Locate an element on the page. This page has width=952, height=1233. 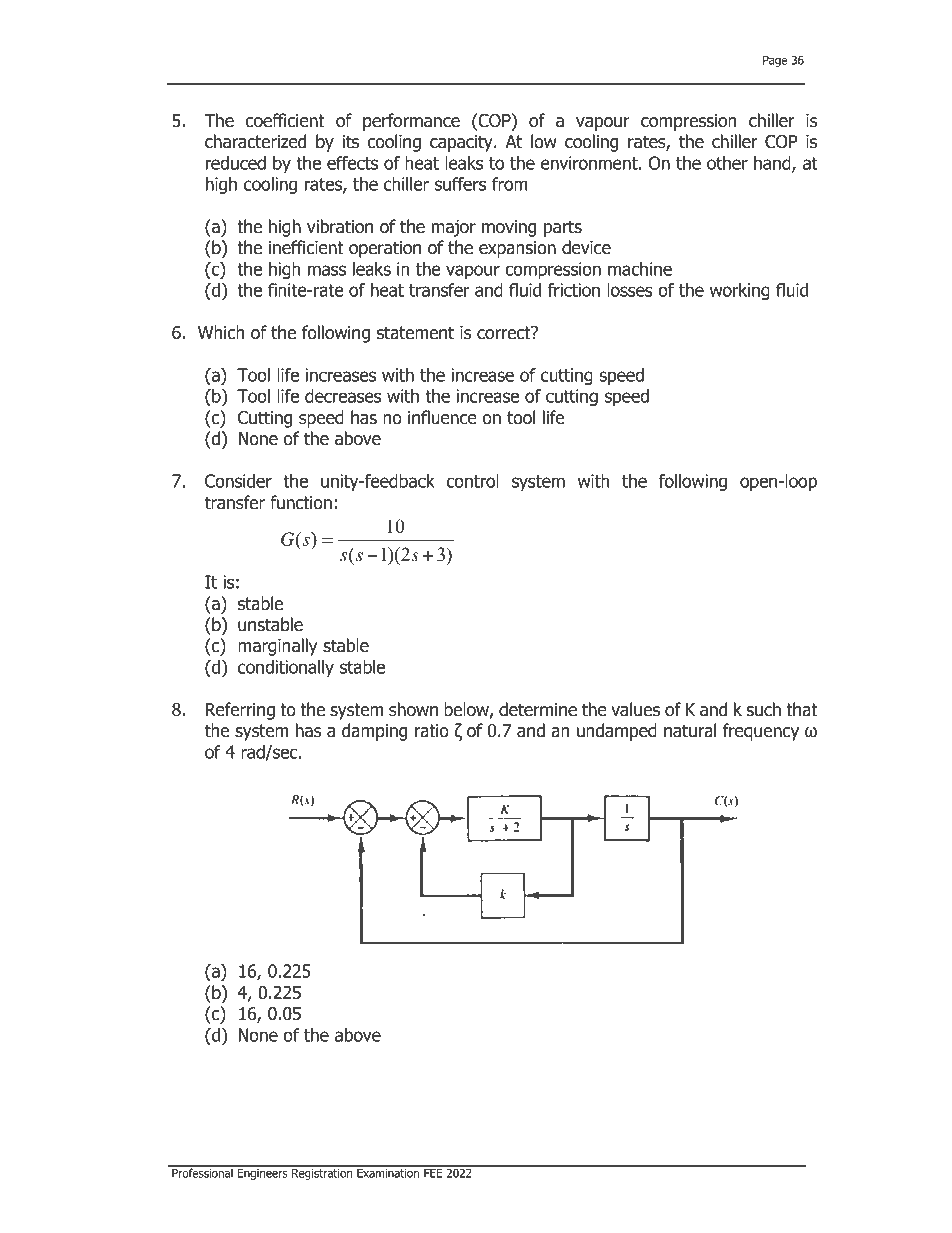
Examination is located at coordinates (388, 1172).
